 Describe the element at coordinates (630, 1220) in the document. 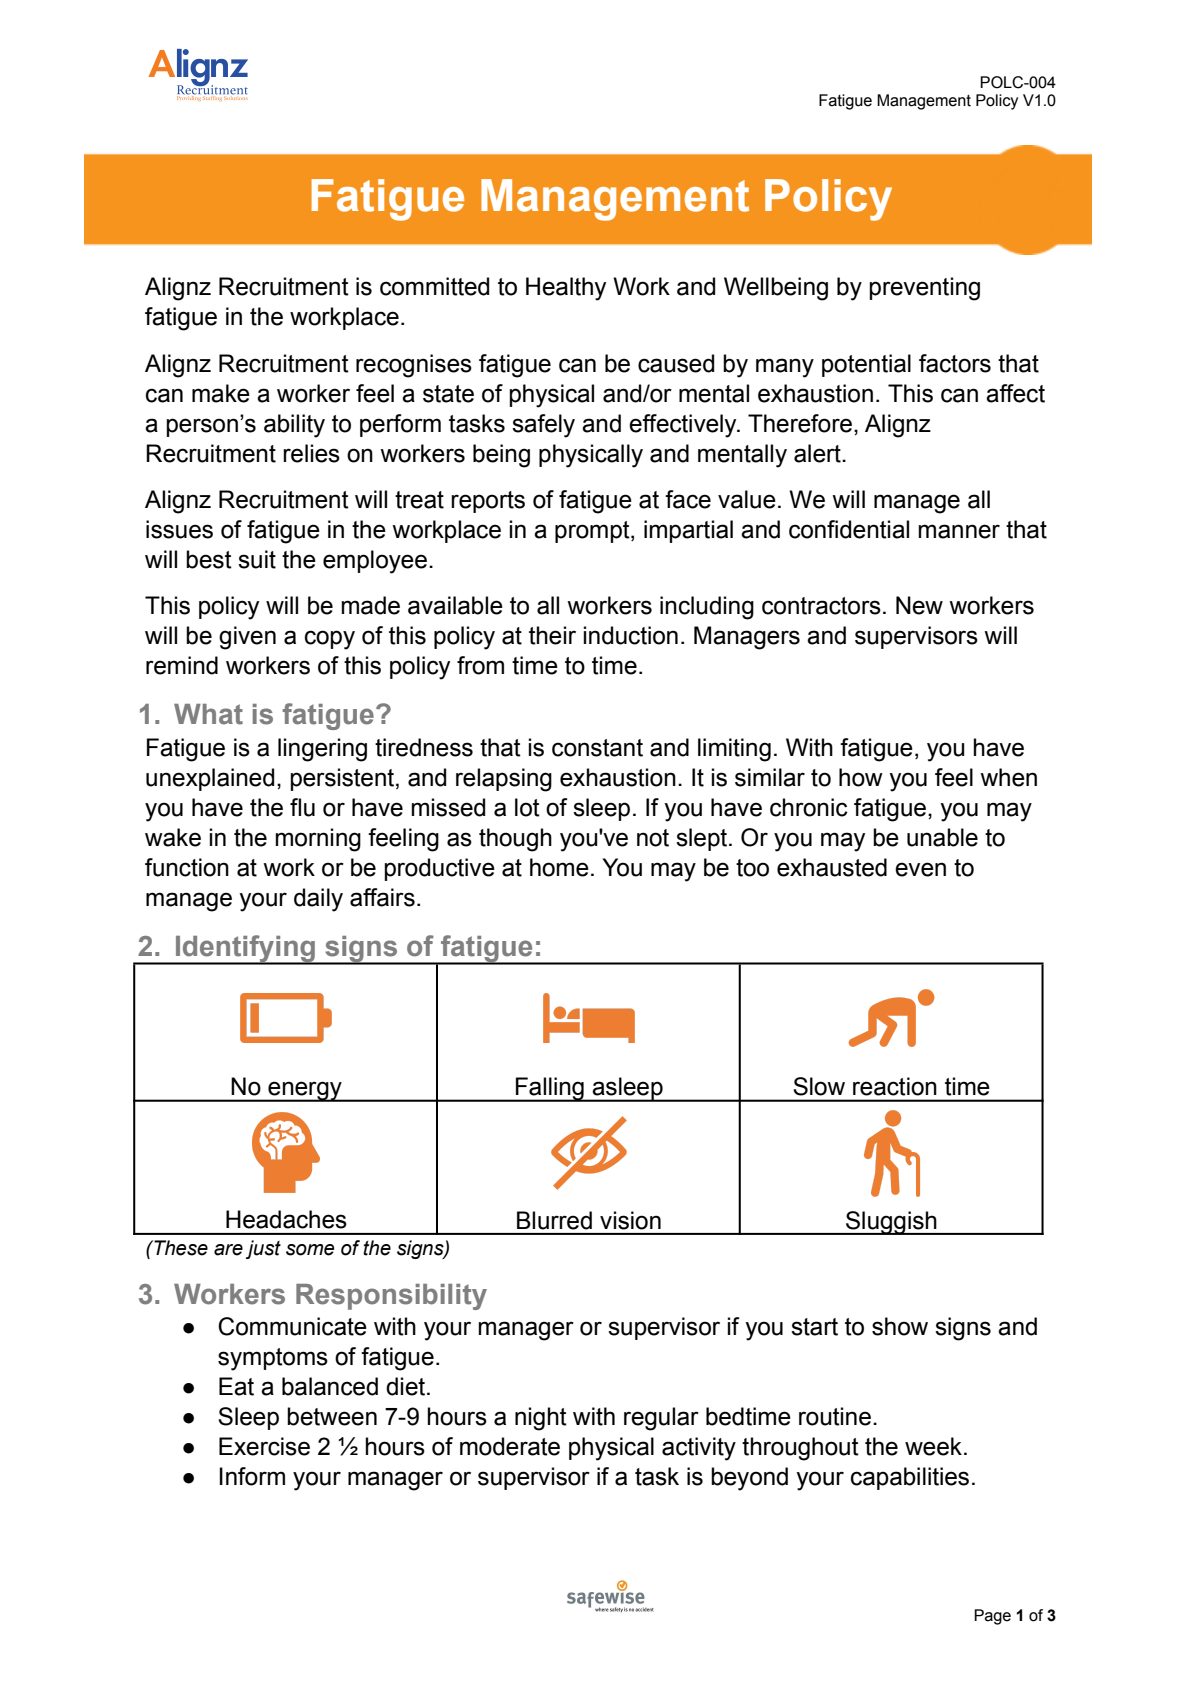

I see `vision` at that location.
